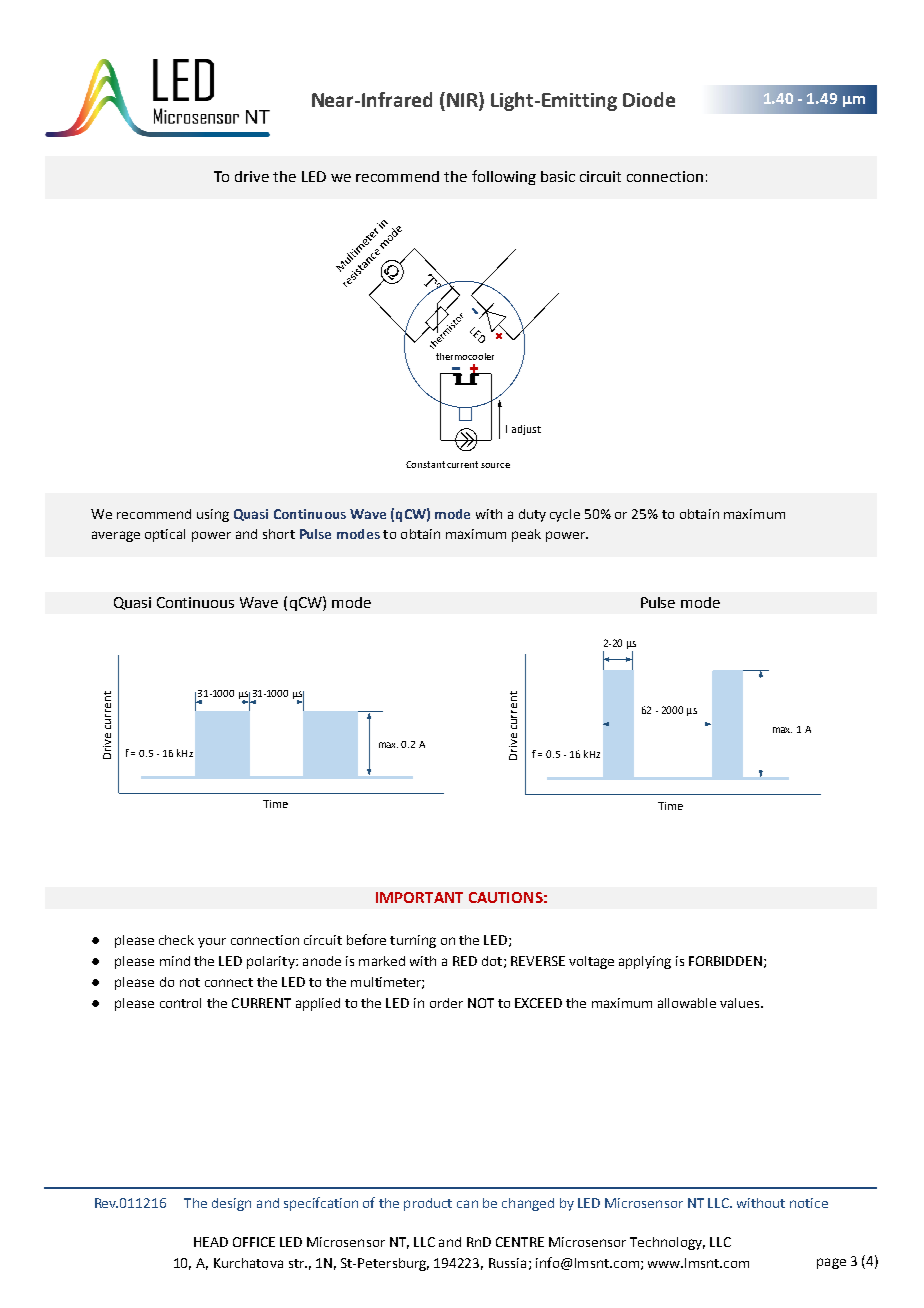 This screenshot has width=924, height=1308. What do you see at coordinates (649, 99) in the screenshot?
I see `Diode` at bounding box center [649, 99].
